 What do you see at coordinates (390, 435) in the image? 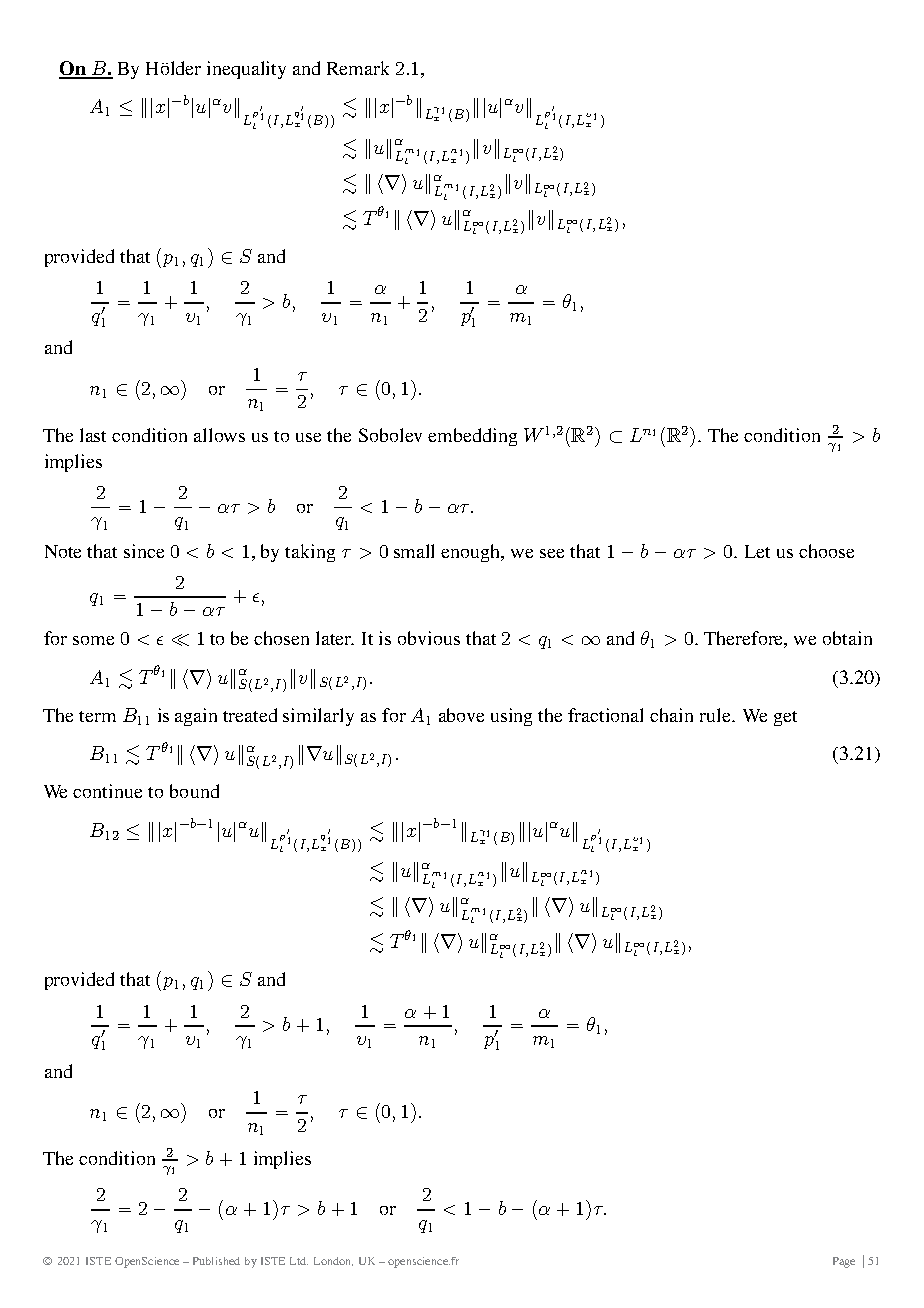
I see `Sobolev` at bounding box center [390, 435].
